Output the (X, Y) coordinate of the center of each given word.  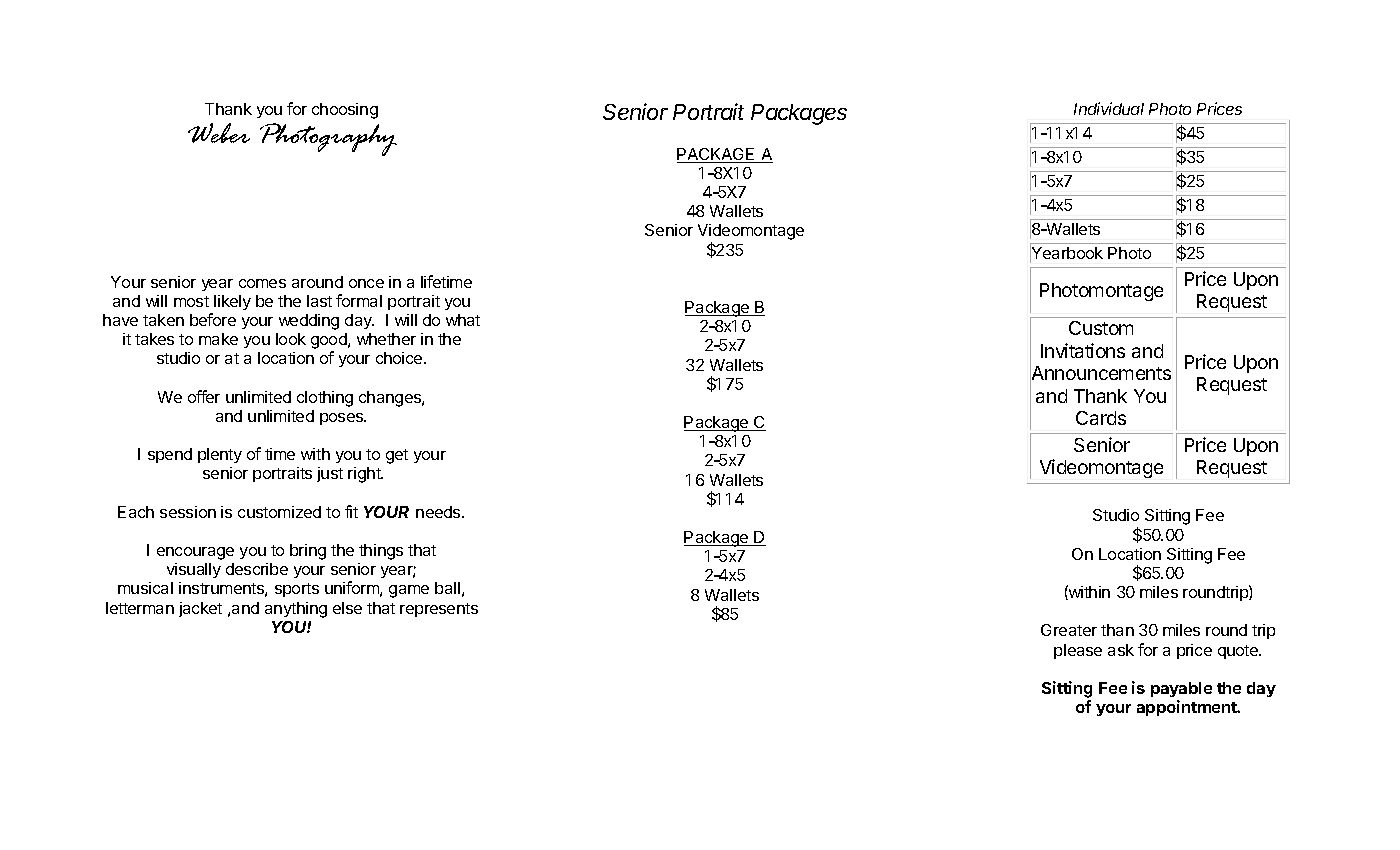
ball (447, 588)
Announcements (1100, 373)
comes (262, 283)
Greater (1069, 630)
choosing (345, 111)
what (463, 320)
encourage (195, 553)
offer (204, 396)
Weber (219, 133)
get (397, 456)
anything (296, 610)
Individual (1109, 108)
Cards (1101, 418)
